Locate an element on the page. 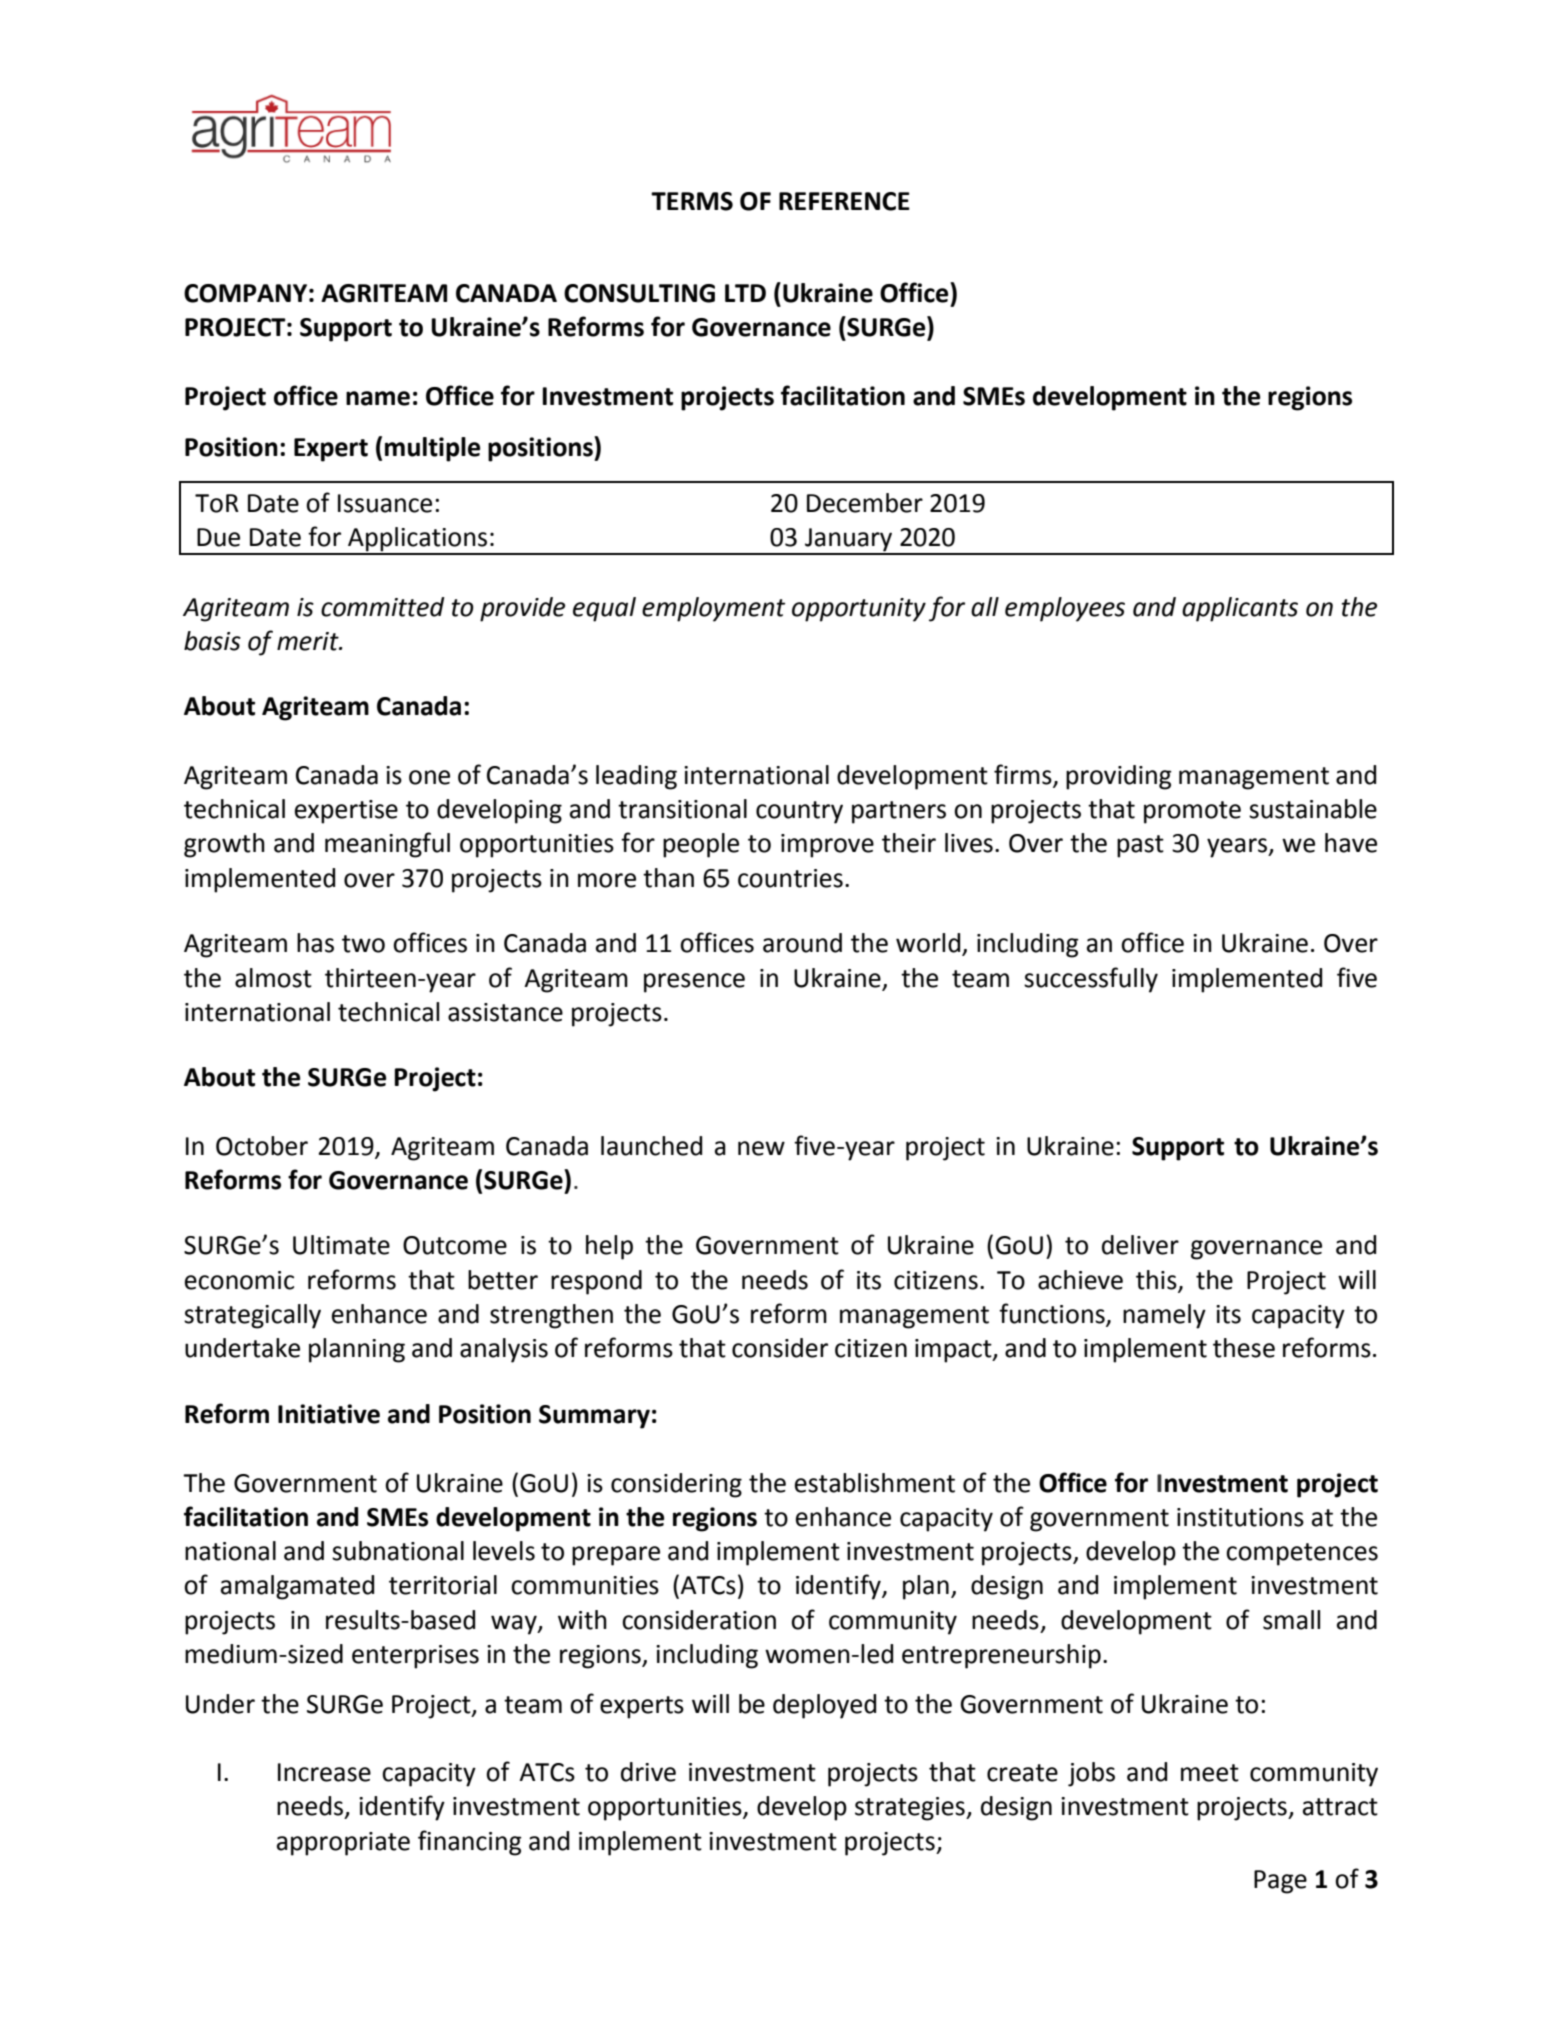  appropriate is located at coordinates (343, 1844).
